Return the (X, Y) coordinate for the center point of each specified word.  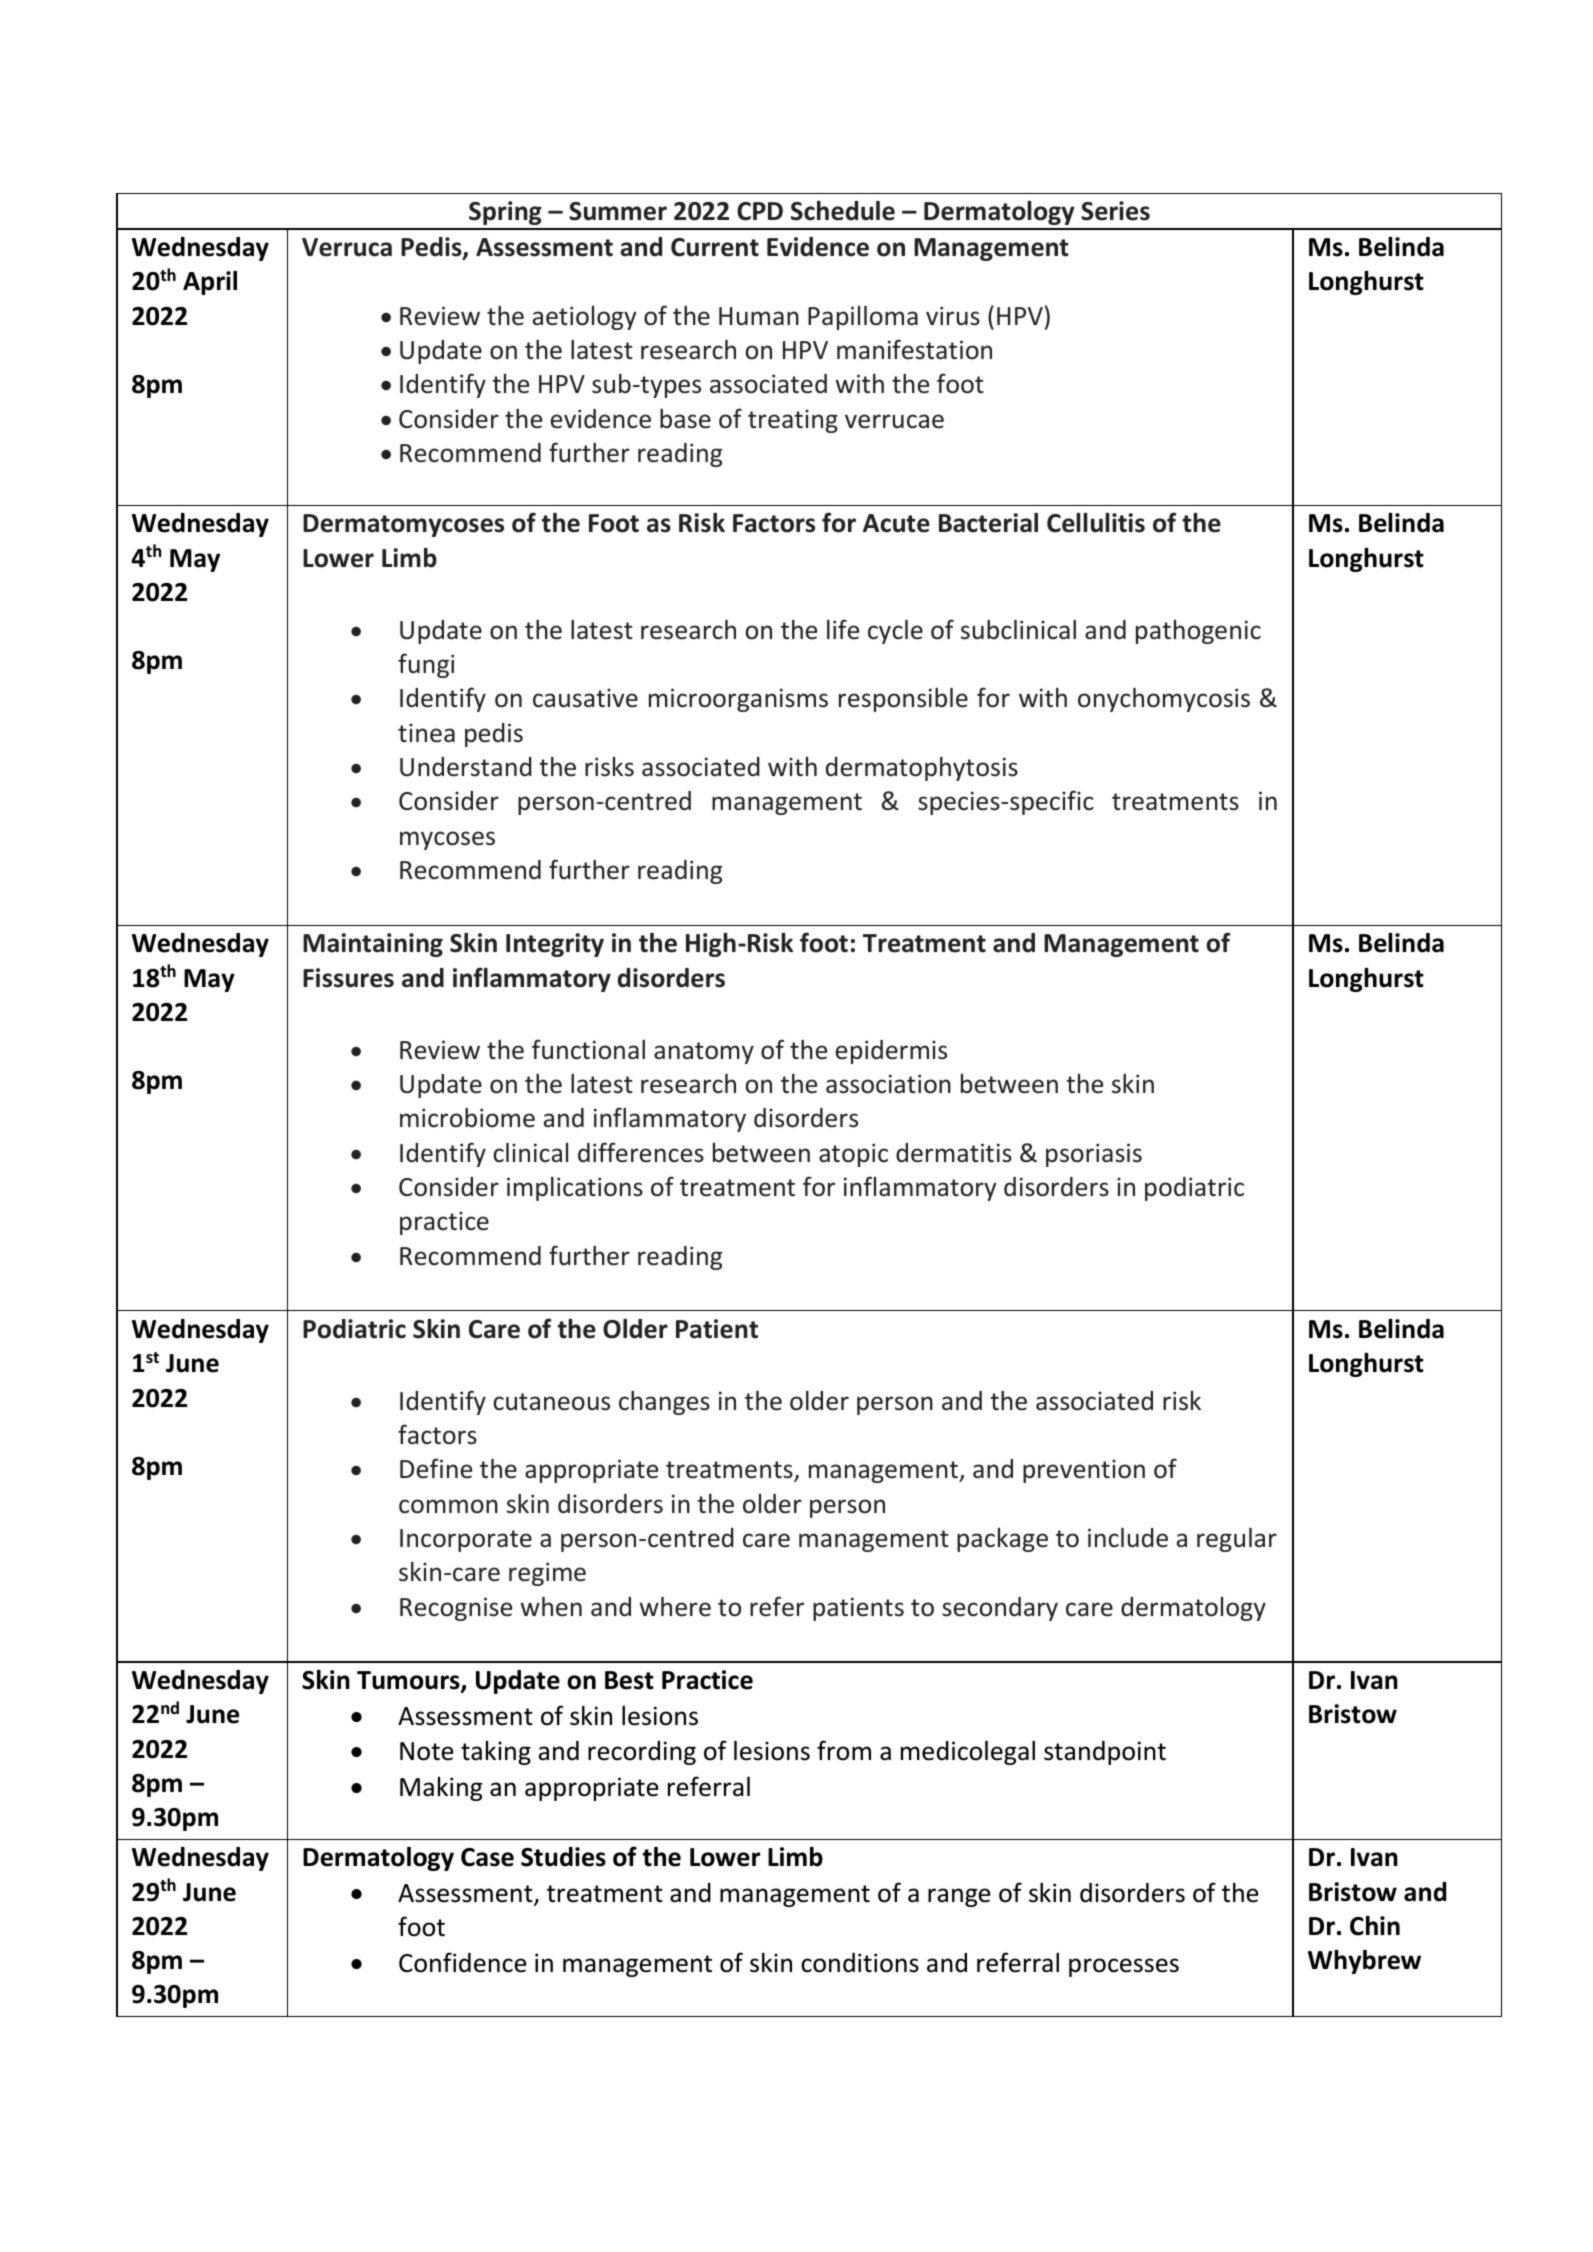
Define (436, 1468)
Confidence (463, 1962)
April (210, 283)
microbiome (467, 1118)
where (675, 1607)
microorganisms (738, 700)
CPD (760, 211)
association (888, 1084)
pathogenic (1198, 632)
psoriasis (1094, 1155)
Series (1115, 211)
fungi (426, 665)
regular (1237, 1540)
